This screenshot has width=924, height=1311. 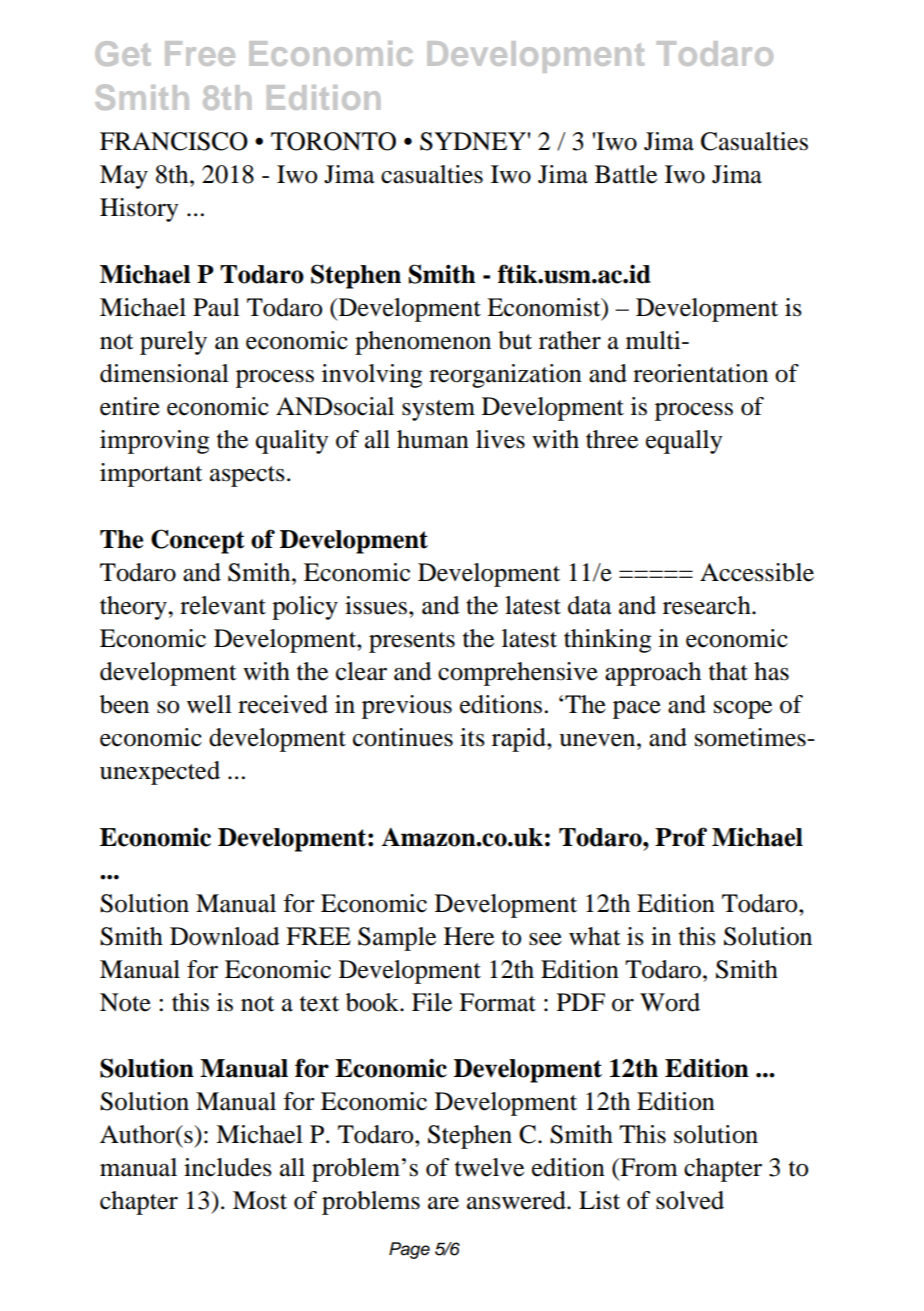 What do you see at coordinates (626, 174) in the screenshot?
I see `Battle` at bounding box center [626, 174].
